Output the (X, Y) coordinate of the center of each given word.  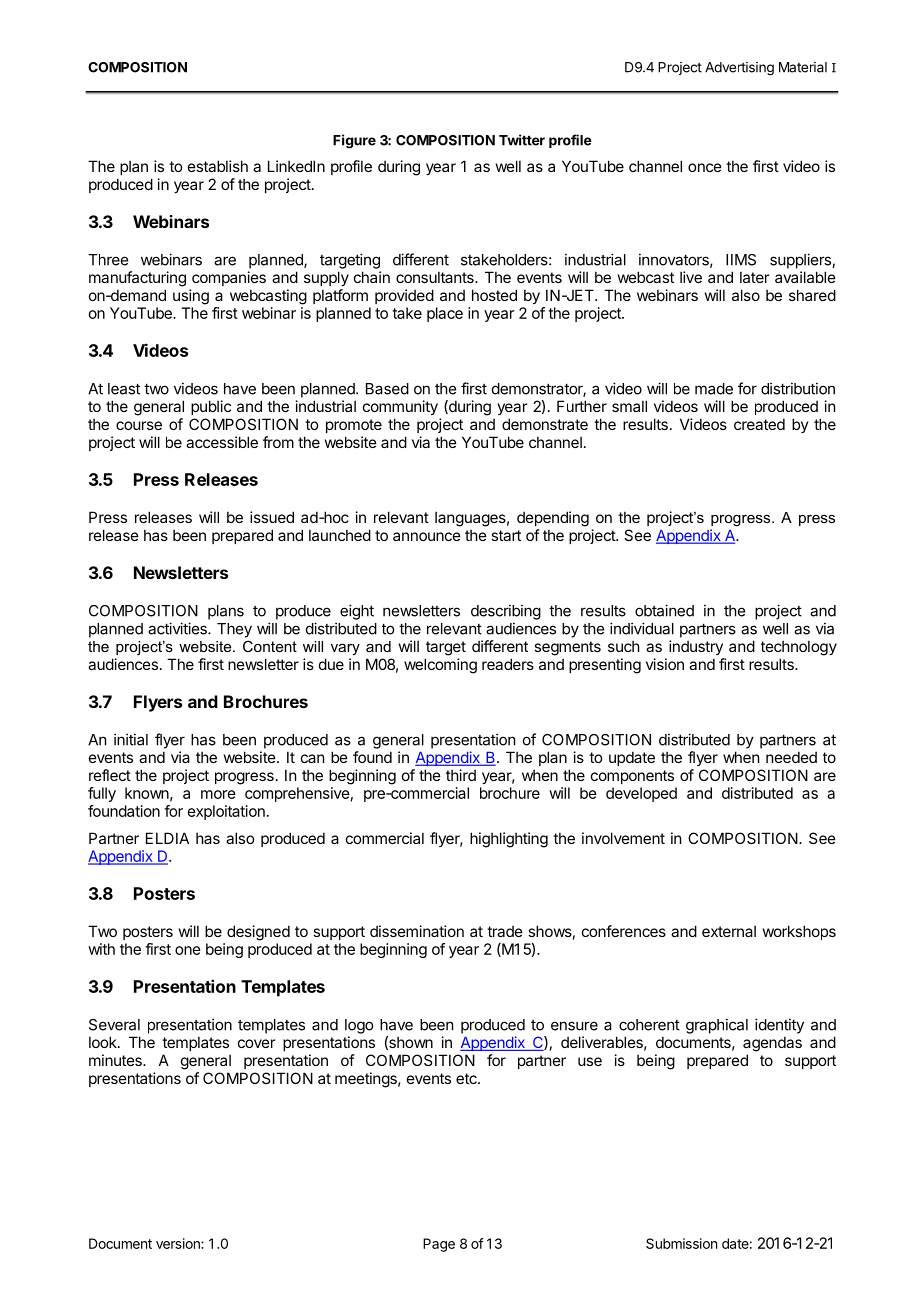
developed (641, 794)
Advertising (739, 69)
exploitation (226, 812)
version (179, 1243)
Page (439, 1245)
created (759, 424)
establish (218, 166)
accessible (222, 442)
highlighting (509, 840)
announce (427, 536)
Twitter (522, 140)
